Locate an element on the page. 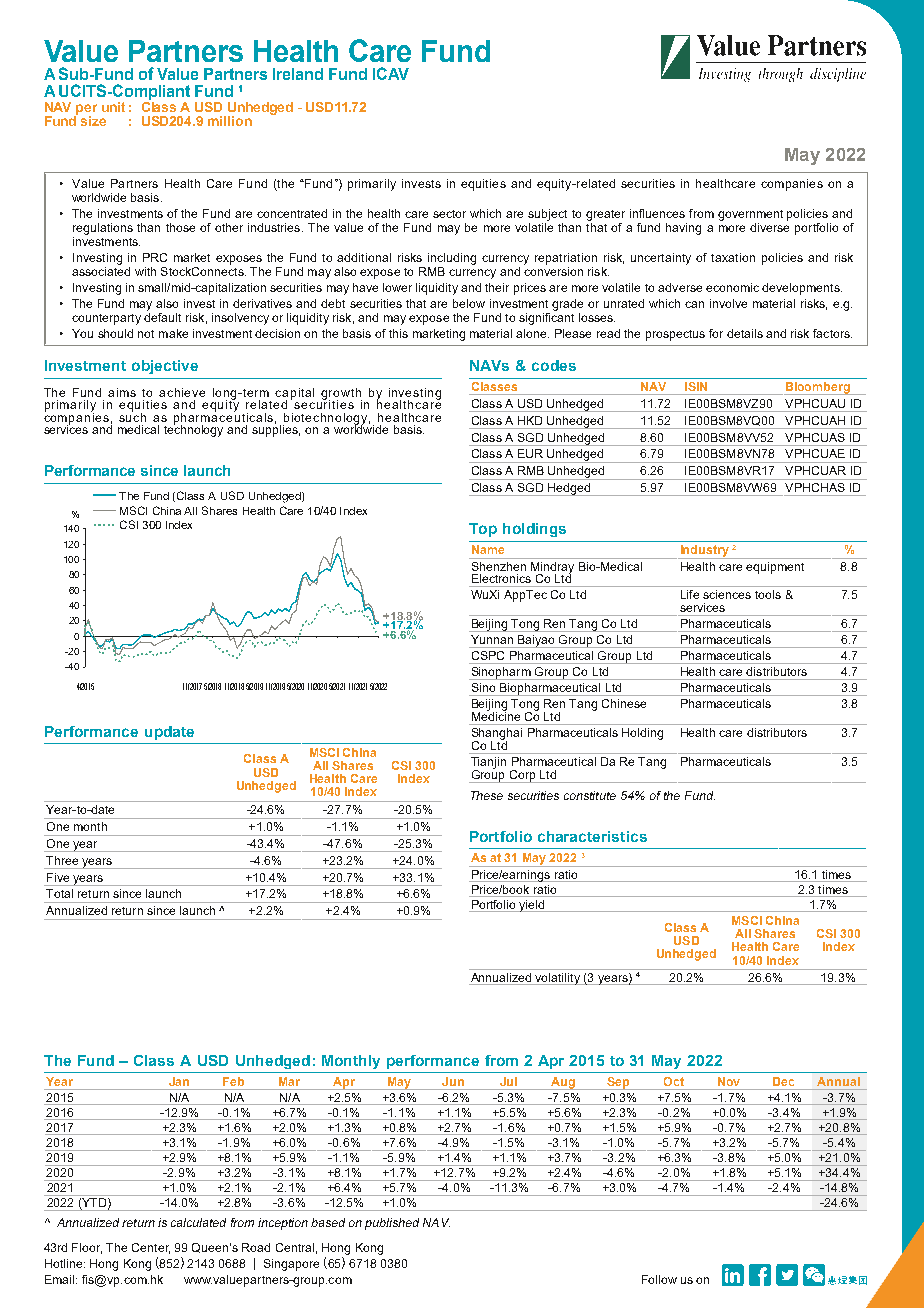 The height and width of the image is (1308, 924). Industry is located at coordinates (704, 552).
